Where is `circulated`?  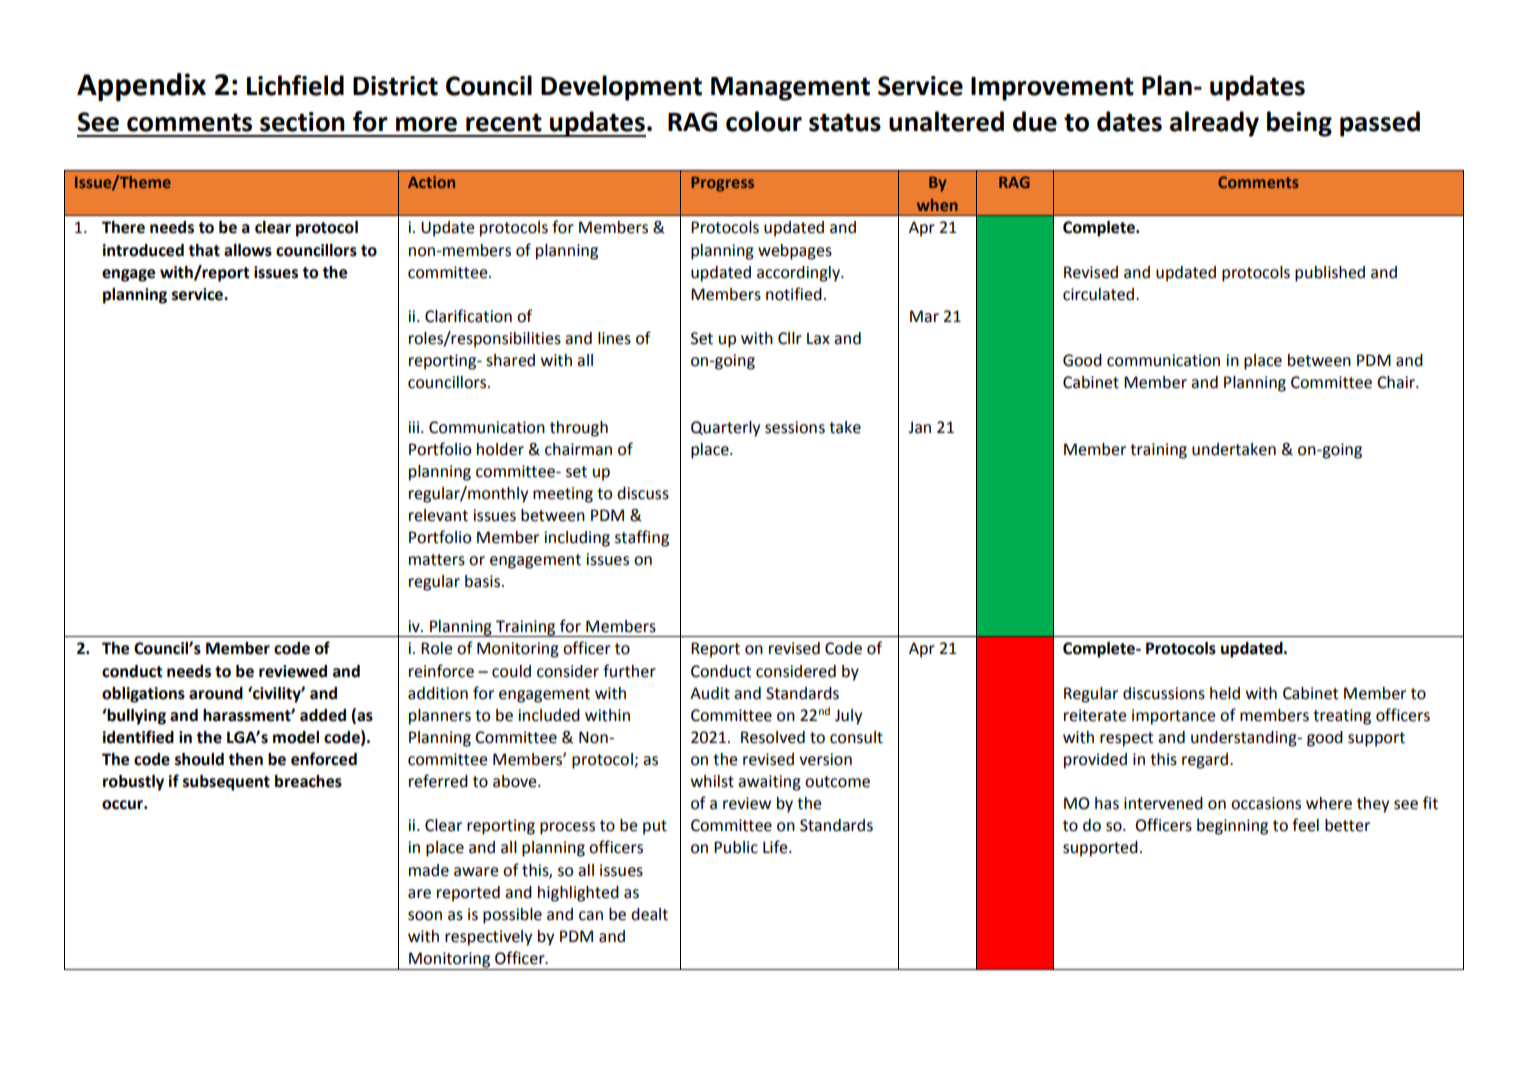 circulated is located at coordinates (1098, 294).
